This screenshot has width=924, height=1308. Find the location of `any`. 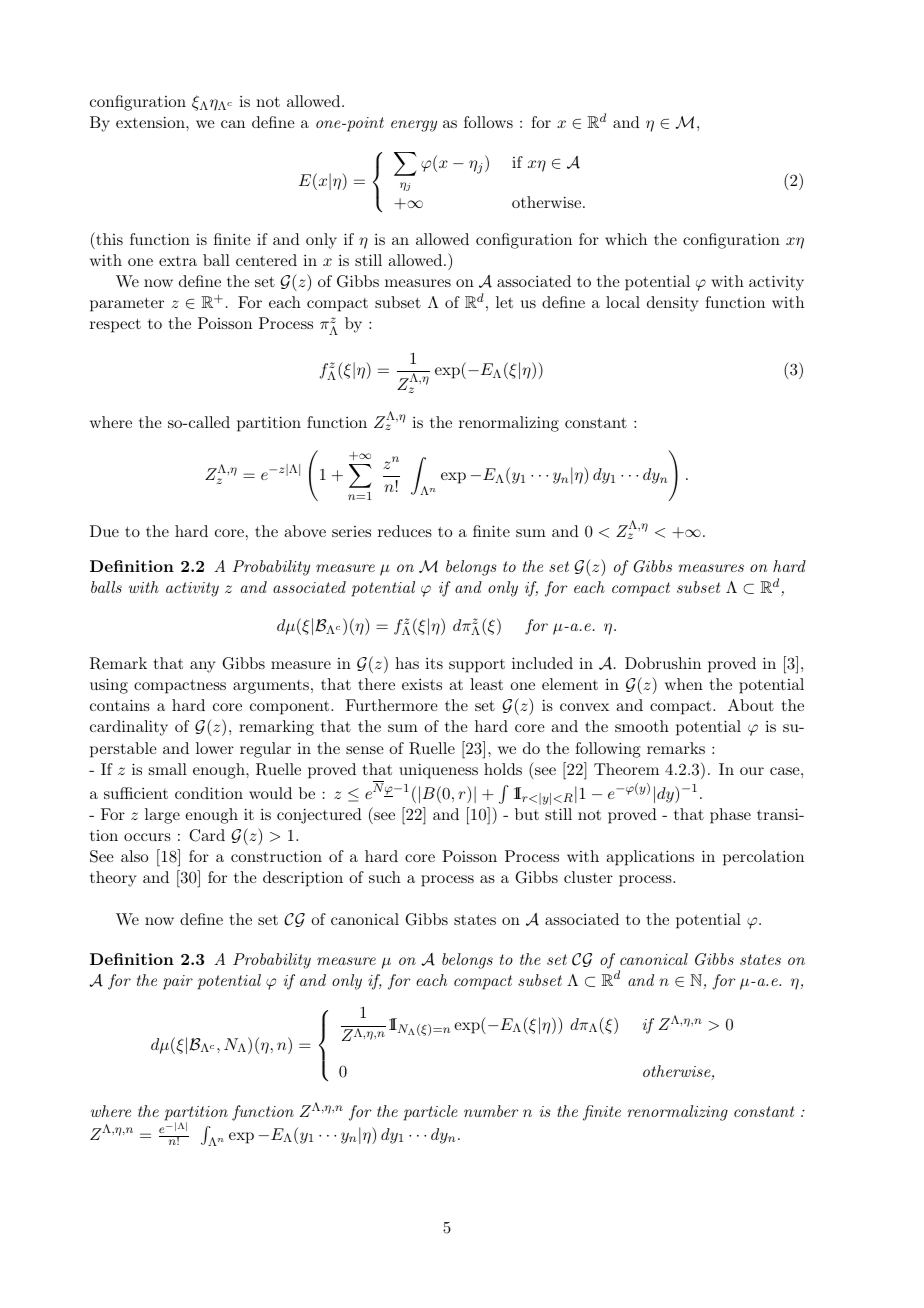

any is located at coordinates (202, 667).
